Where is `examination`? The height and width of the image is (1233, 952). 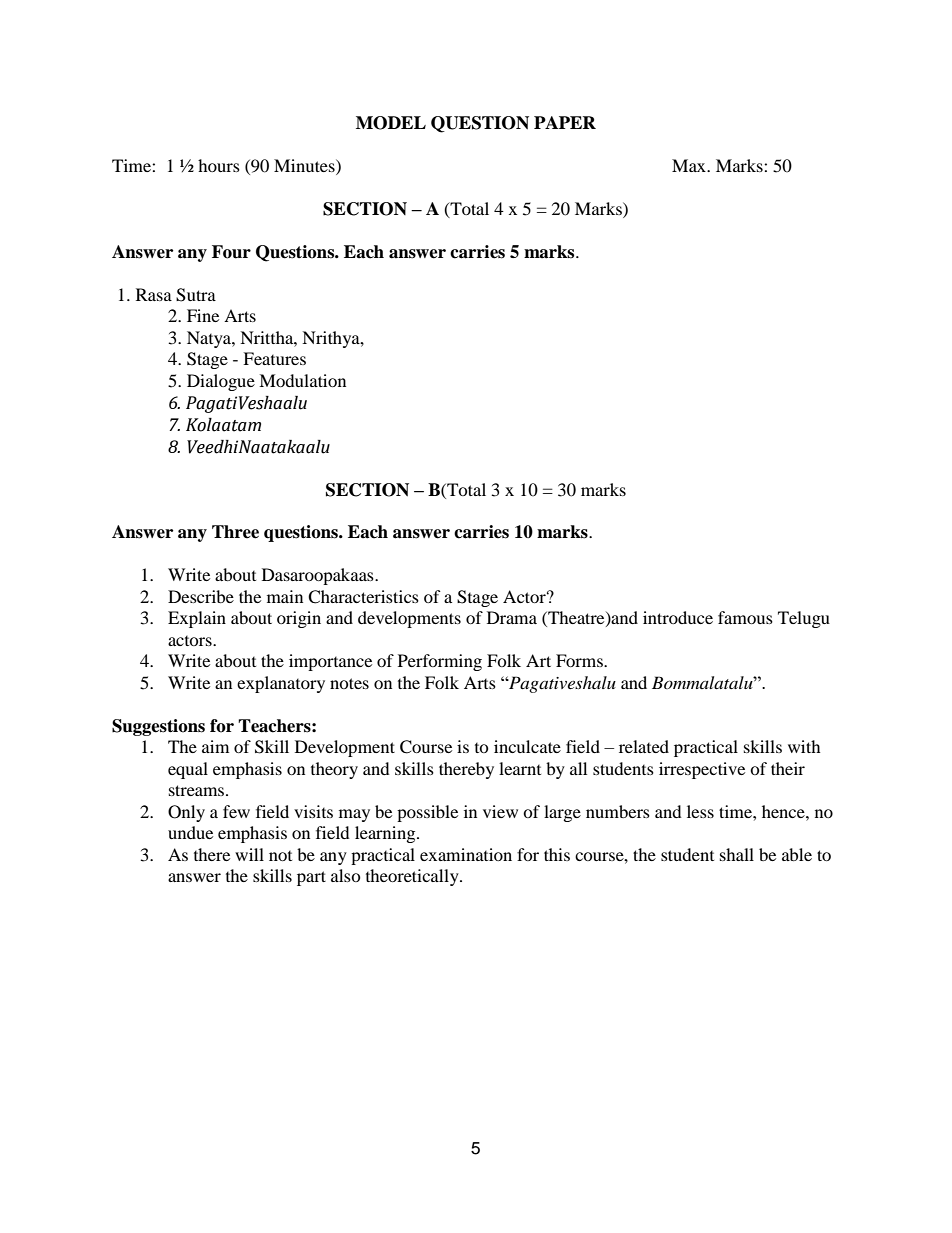 examination is located at coordinates (466, 854).
